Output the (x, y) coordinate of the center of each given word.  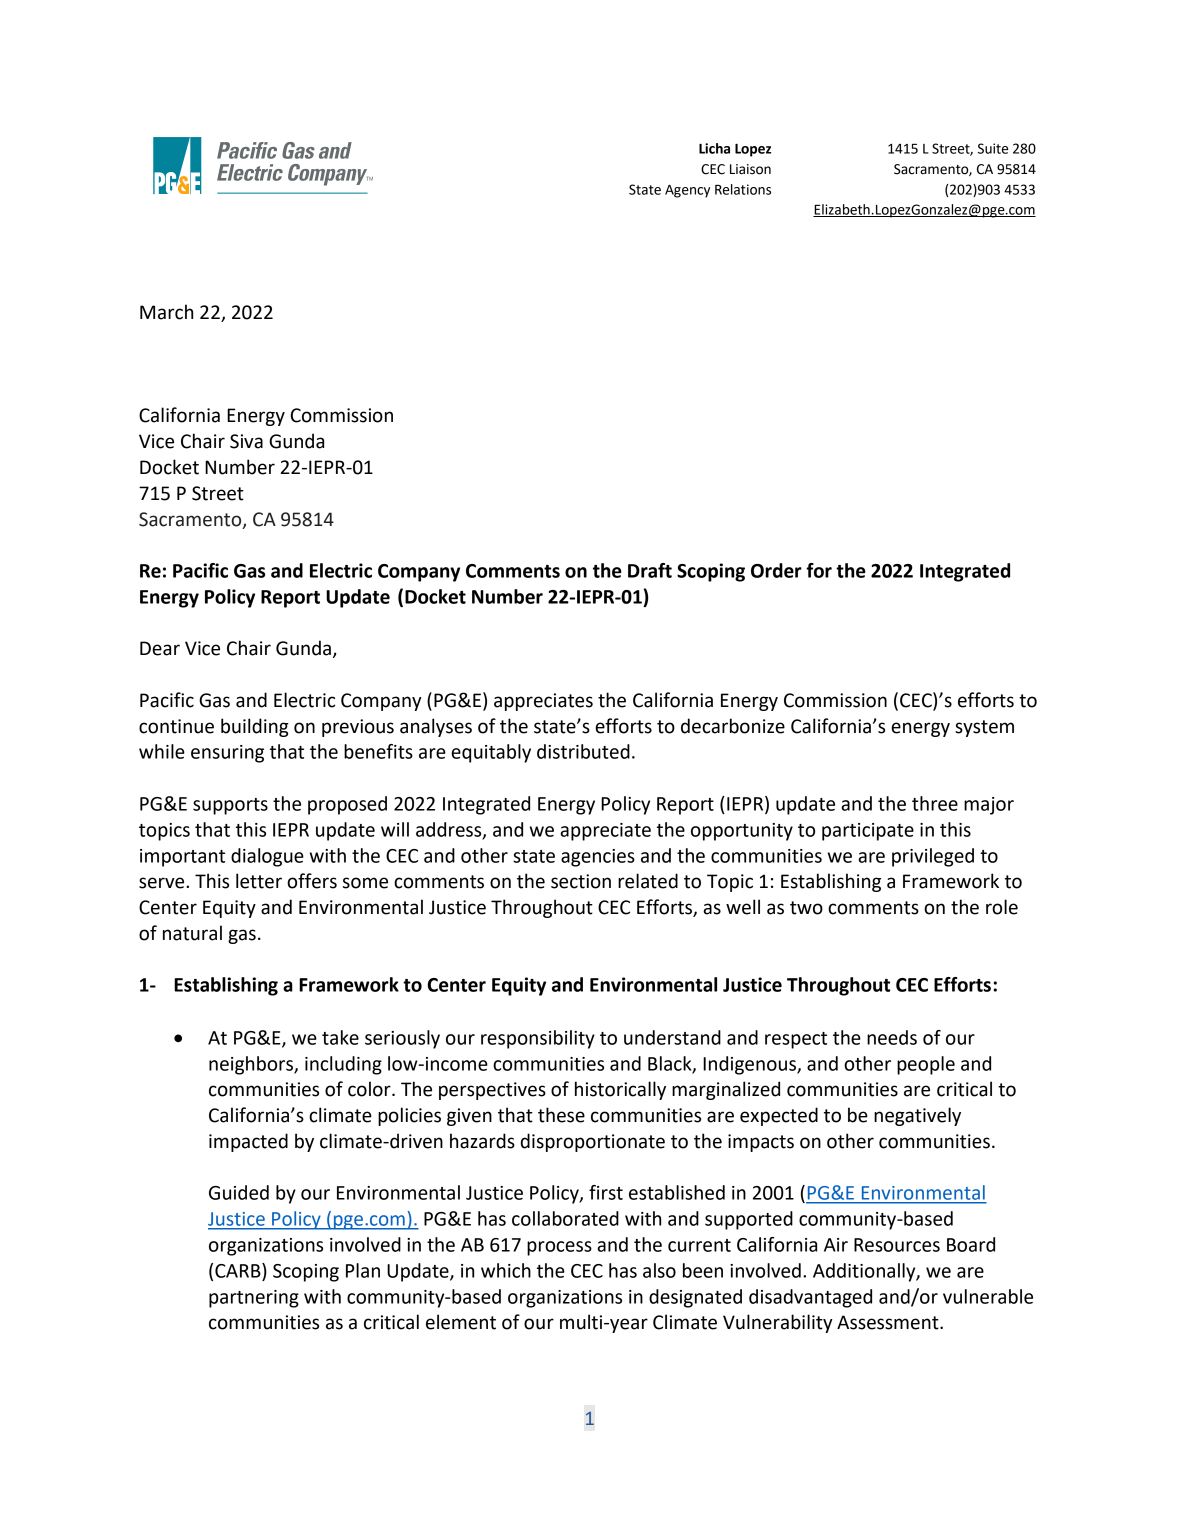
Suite (993, 148)
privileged (933, 857)
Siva (246, 441)
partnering (254, 1299)
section (581, 881)
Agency (687, 191)
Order (776, 570)
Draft (650, 570)
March (166, 312)
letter (259, 881)
